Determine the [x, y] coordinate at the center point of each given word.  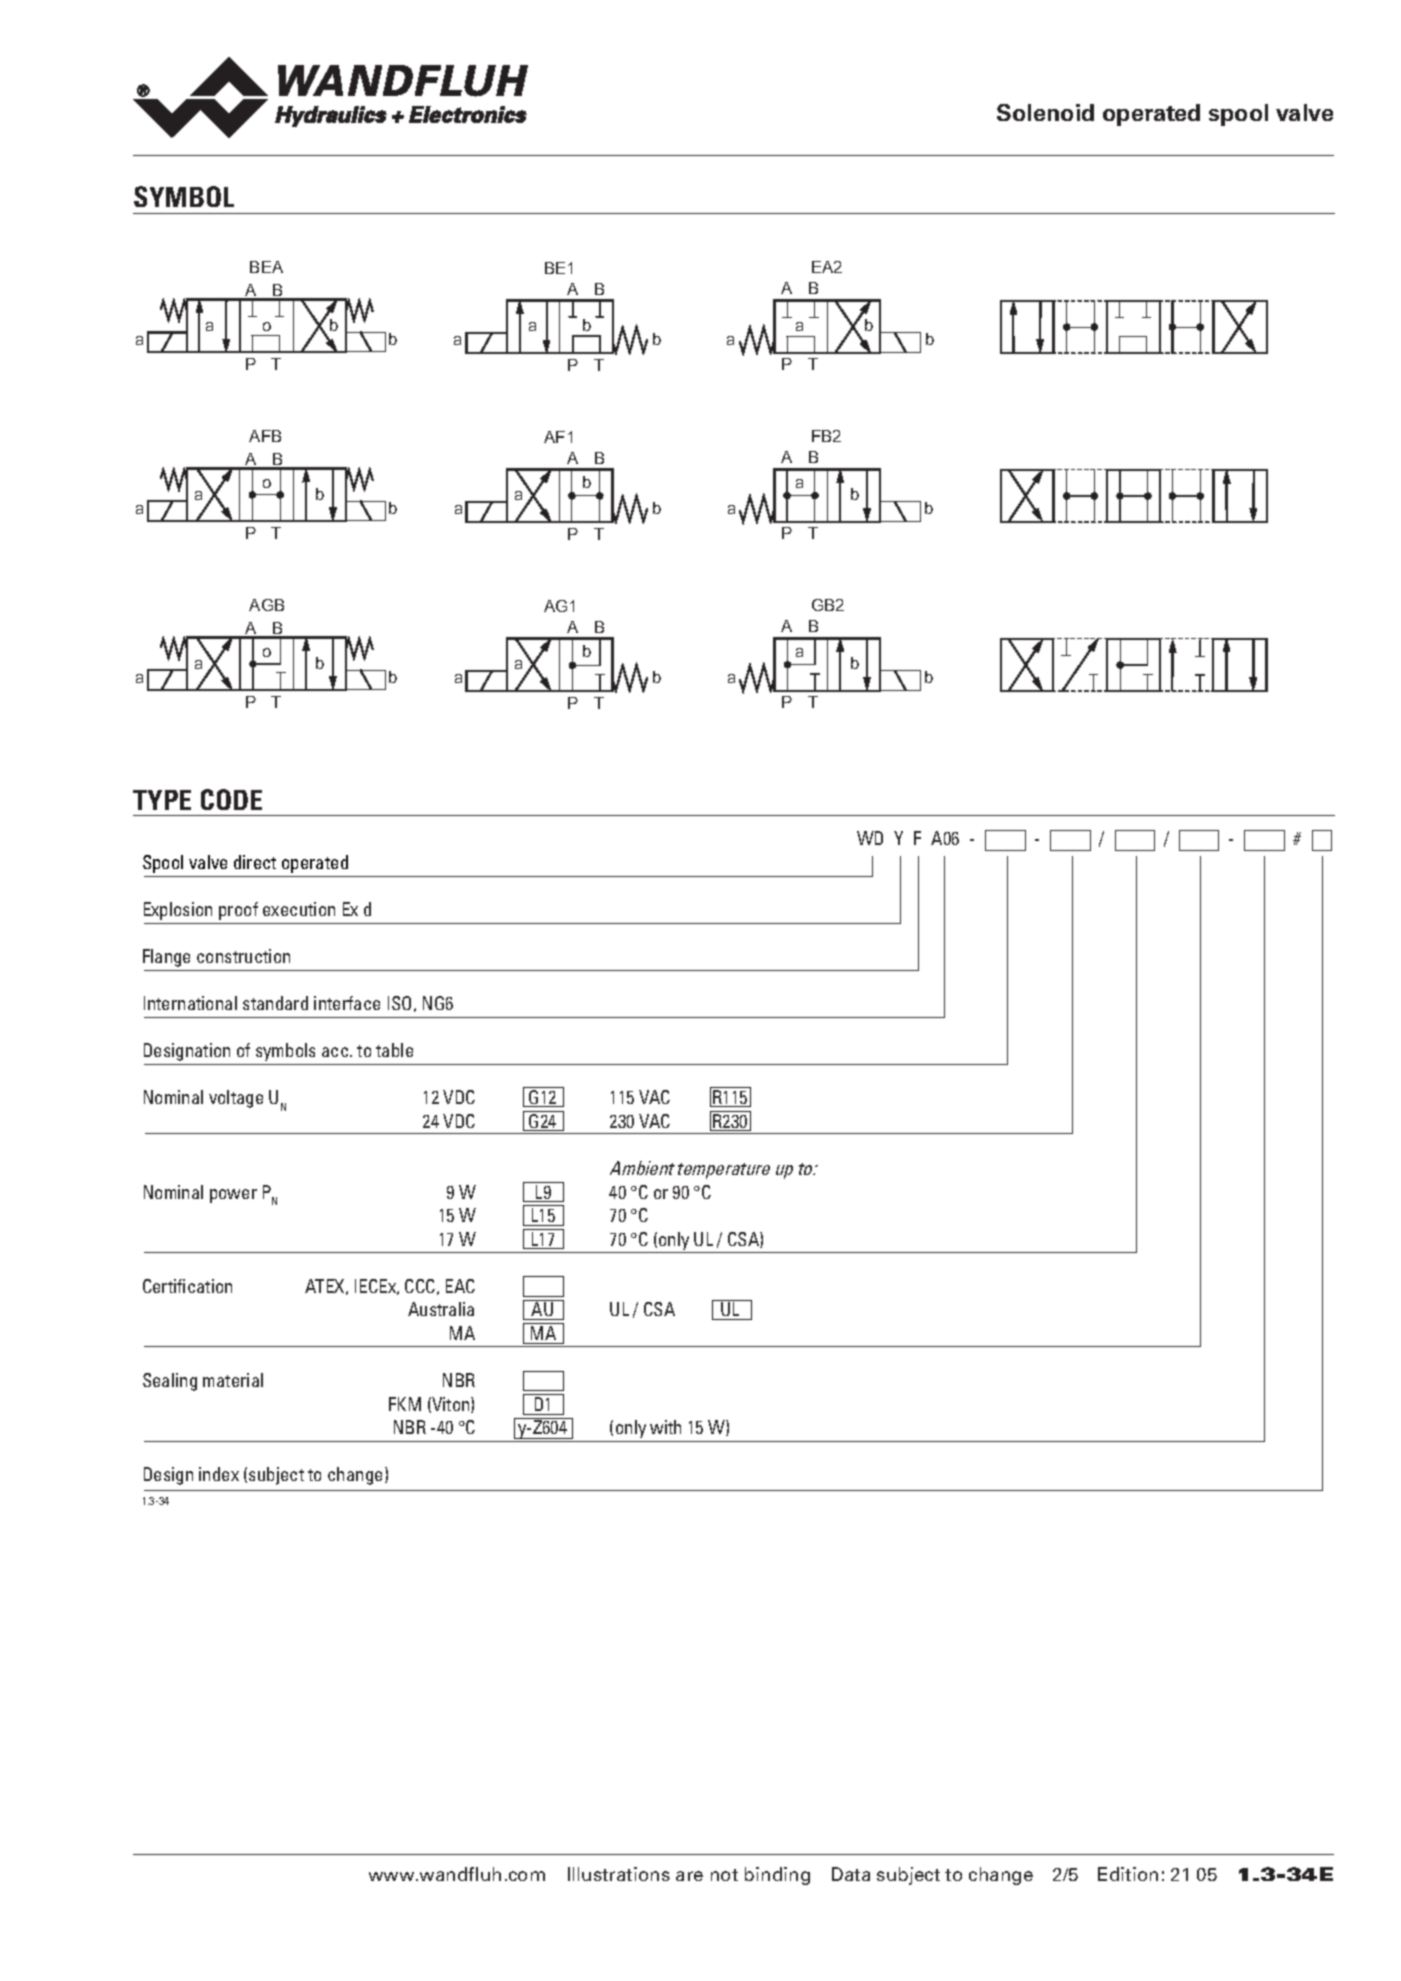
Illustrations [619, 1874]
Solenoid [1045, 112]
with [665, 1427]
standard [275, 1003]
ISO [399, 1003]
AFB [265, 436]
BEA [266, 267]
